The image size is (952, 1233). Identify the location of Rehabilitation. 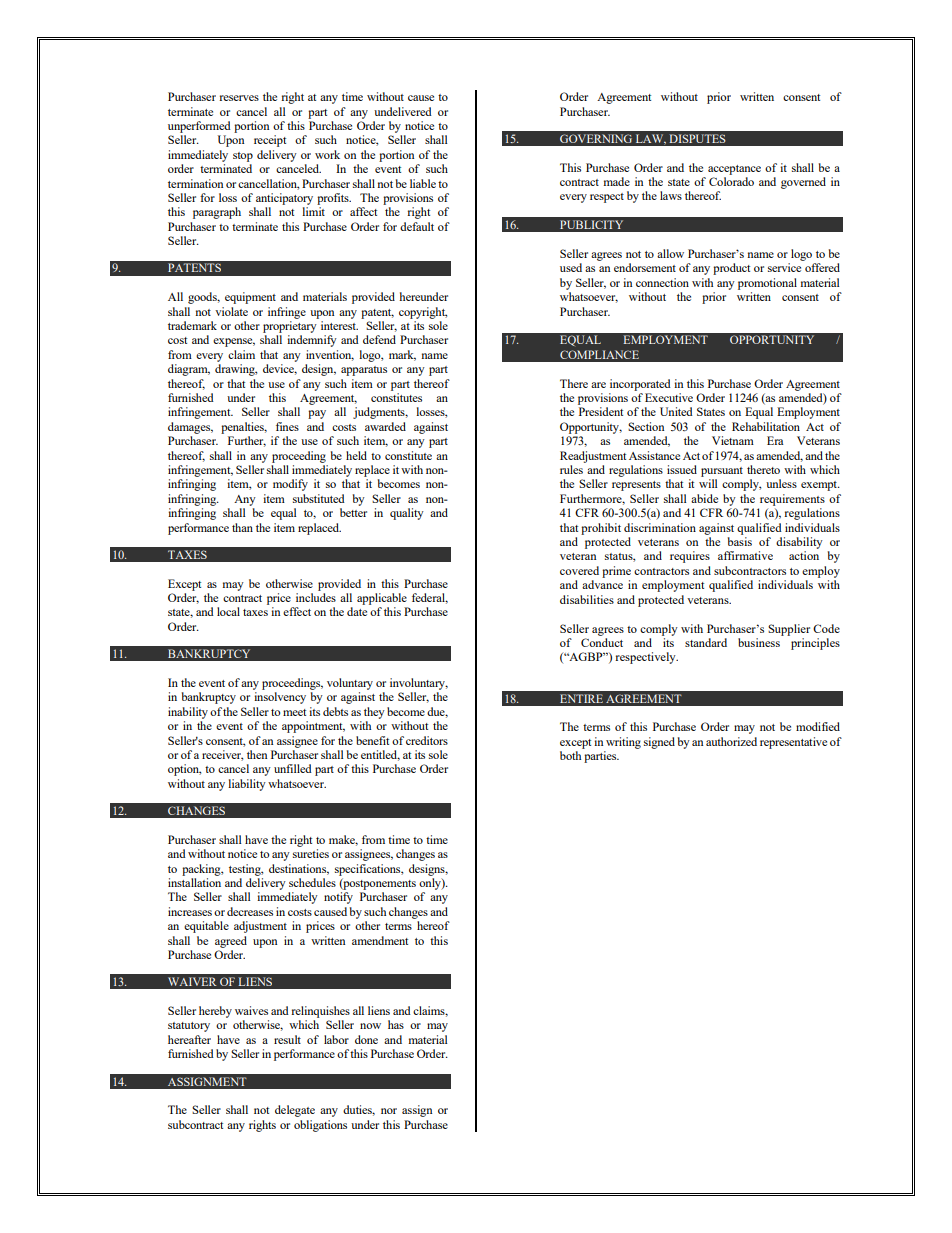
(766, 426).
